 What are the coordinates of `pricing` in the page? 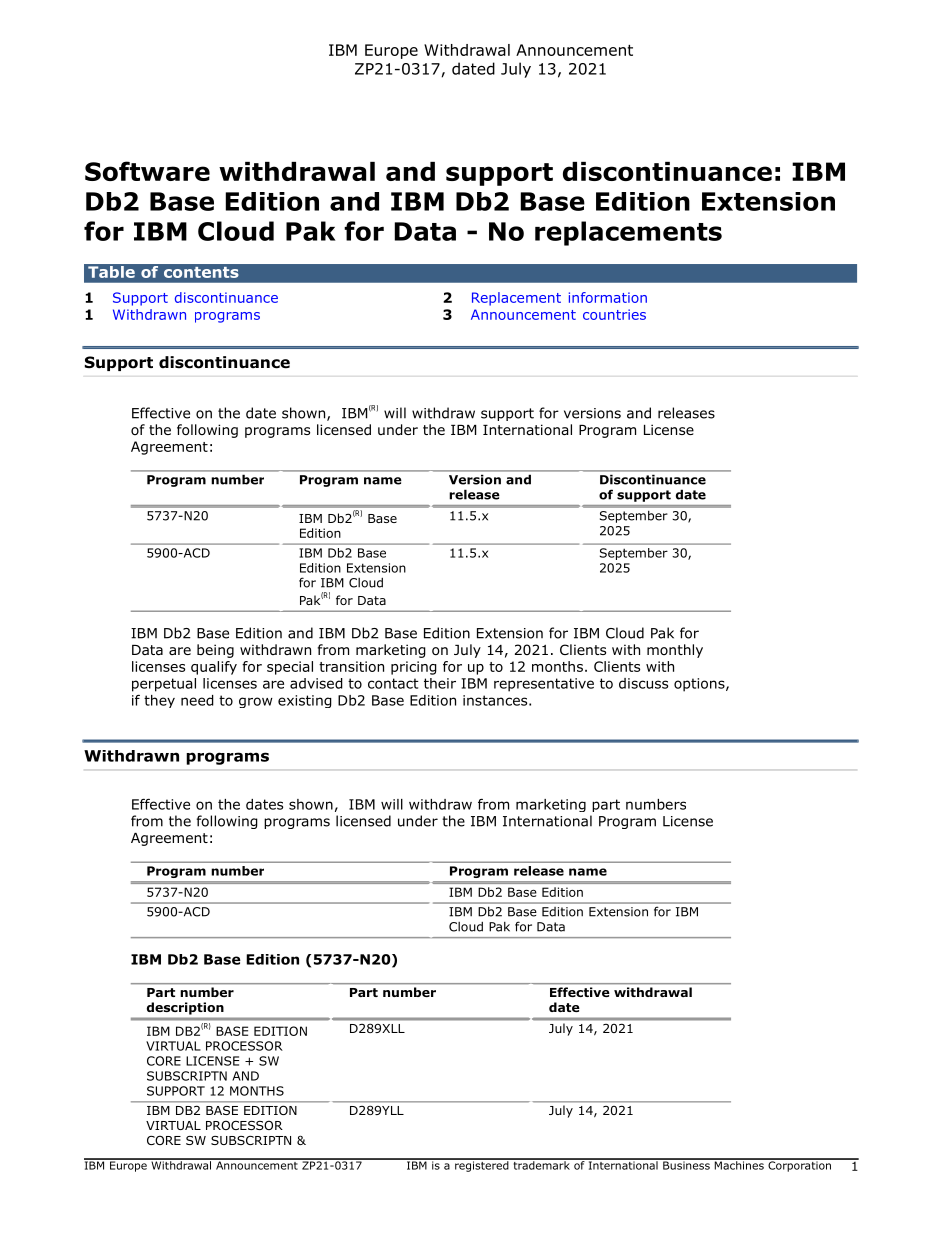 It's located at (414, 668).
